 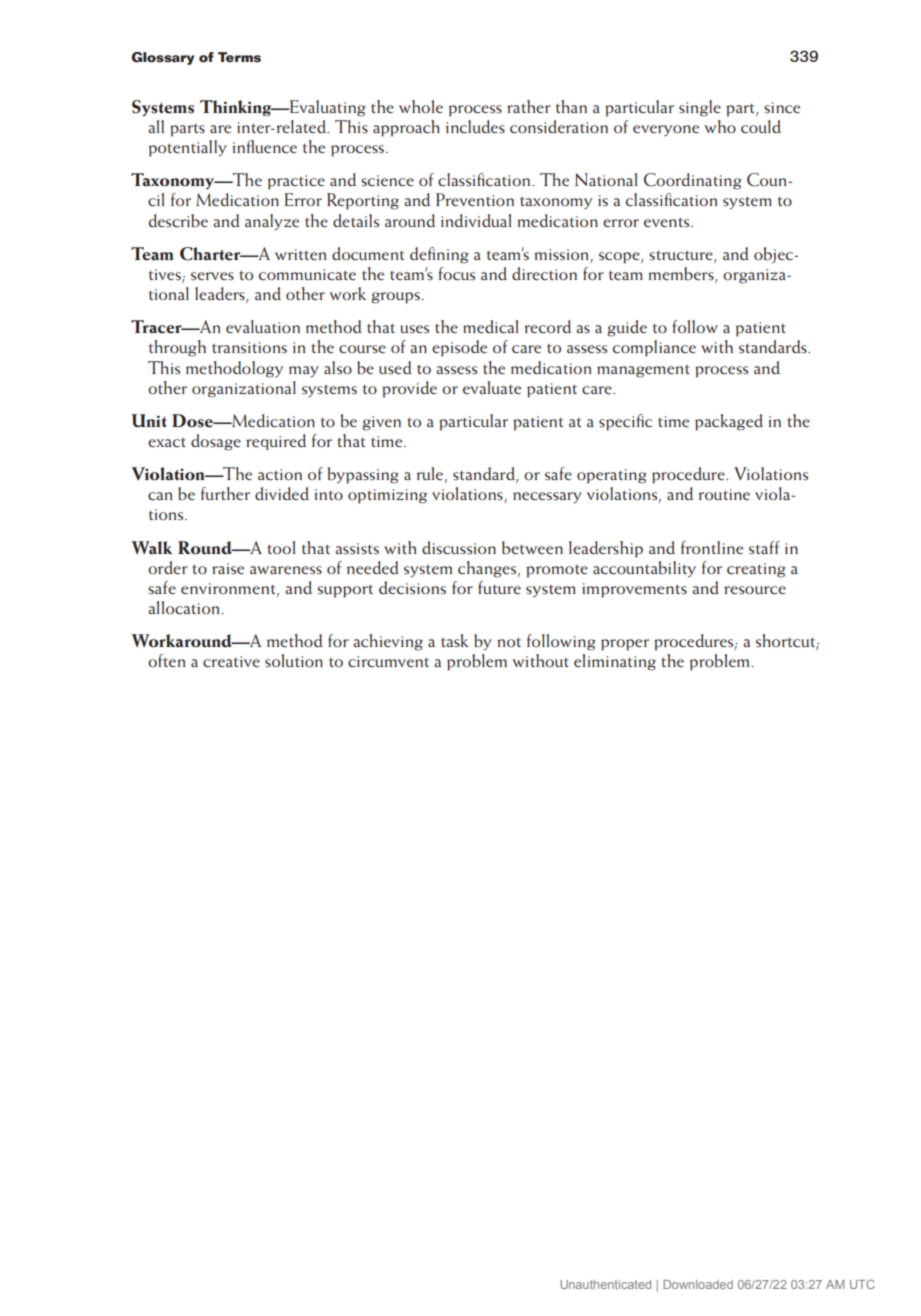 I want to click on members, so click(x=682, y=275).
